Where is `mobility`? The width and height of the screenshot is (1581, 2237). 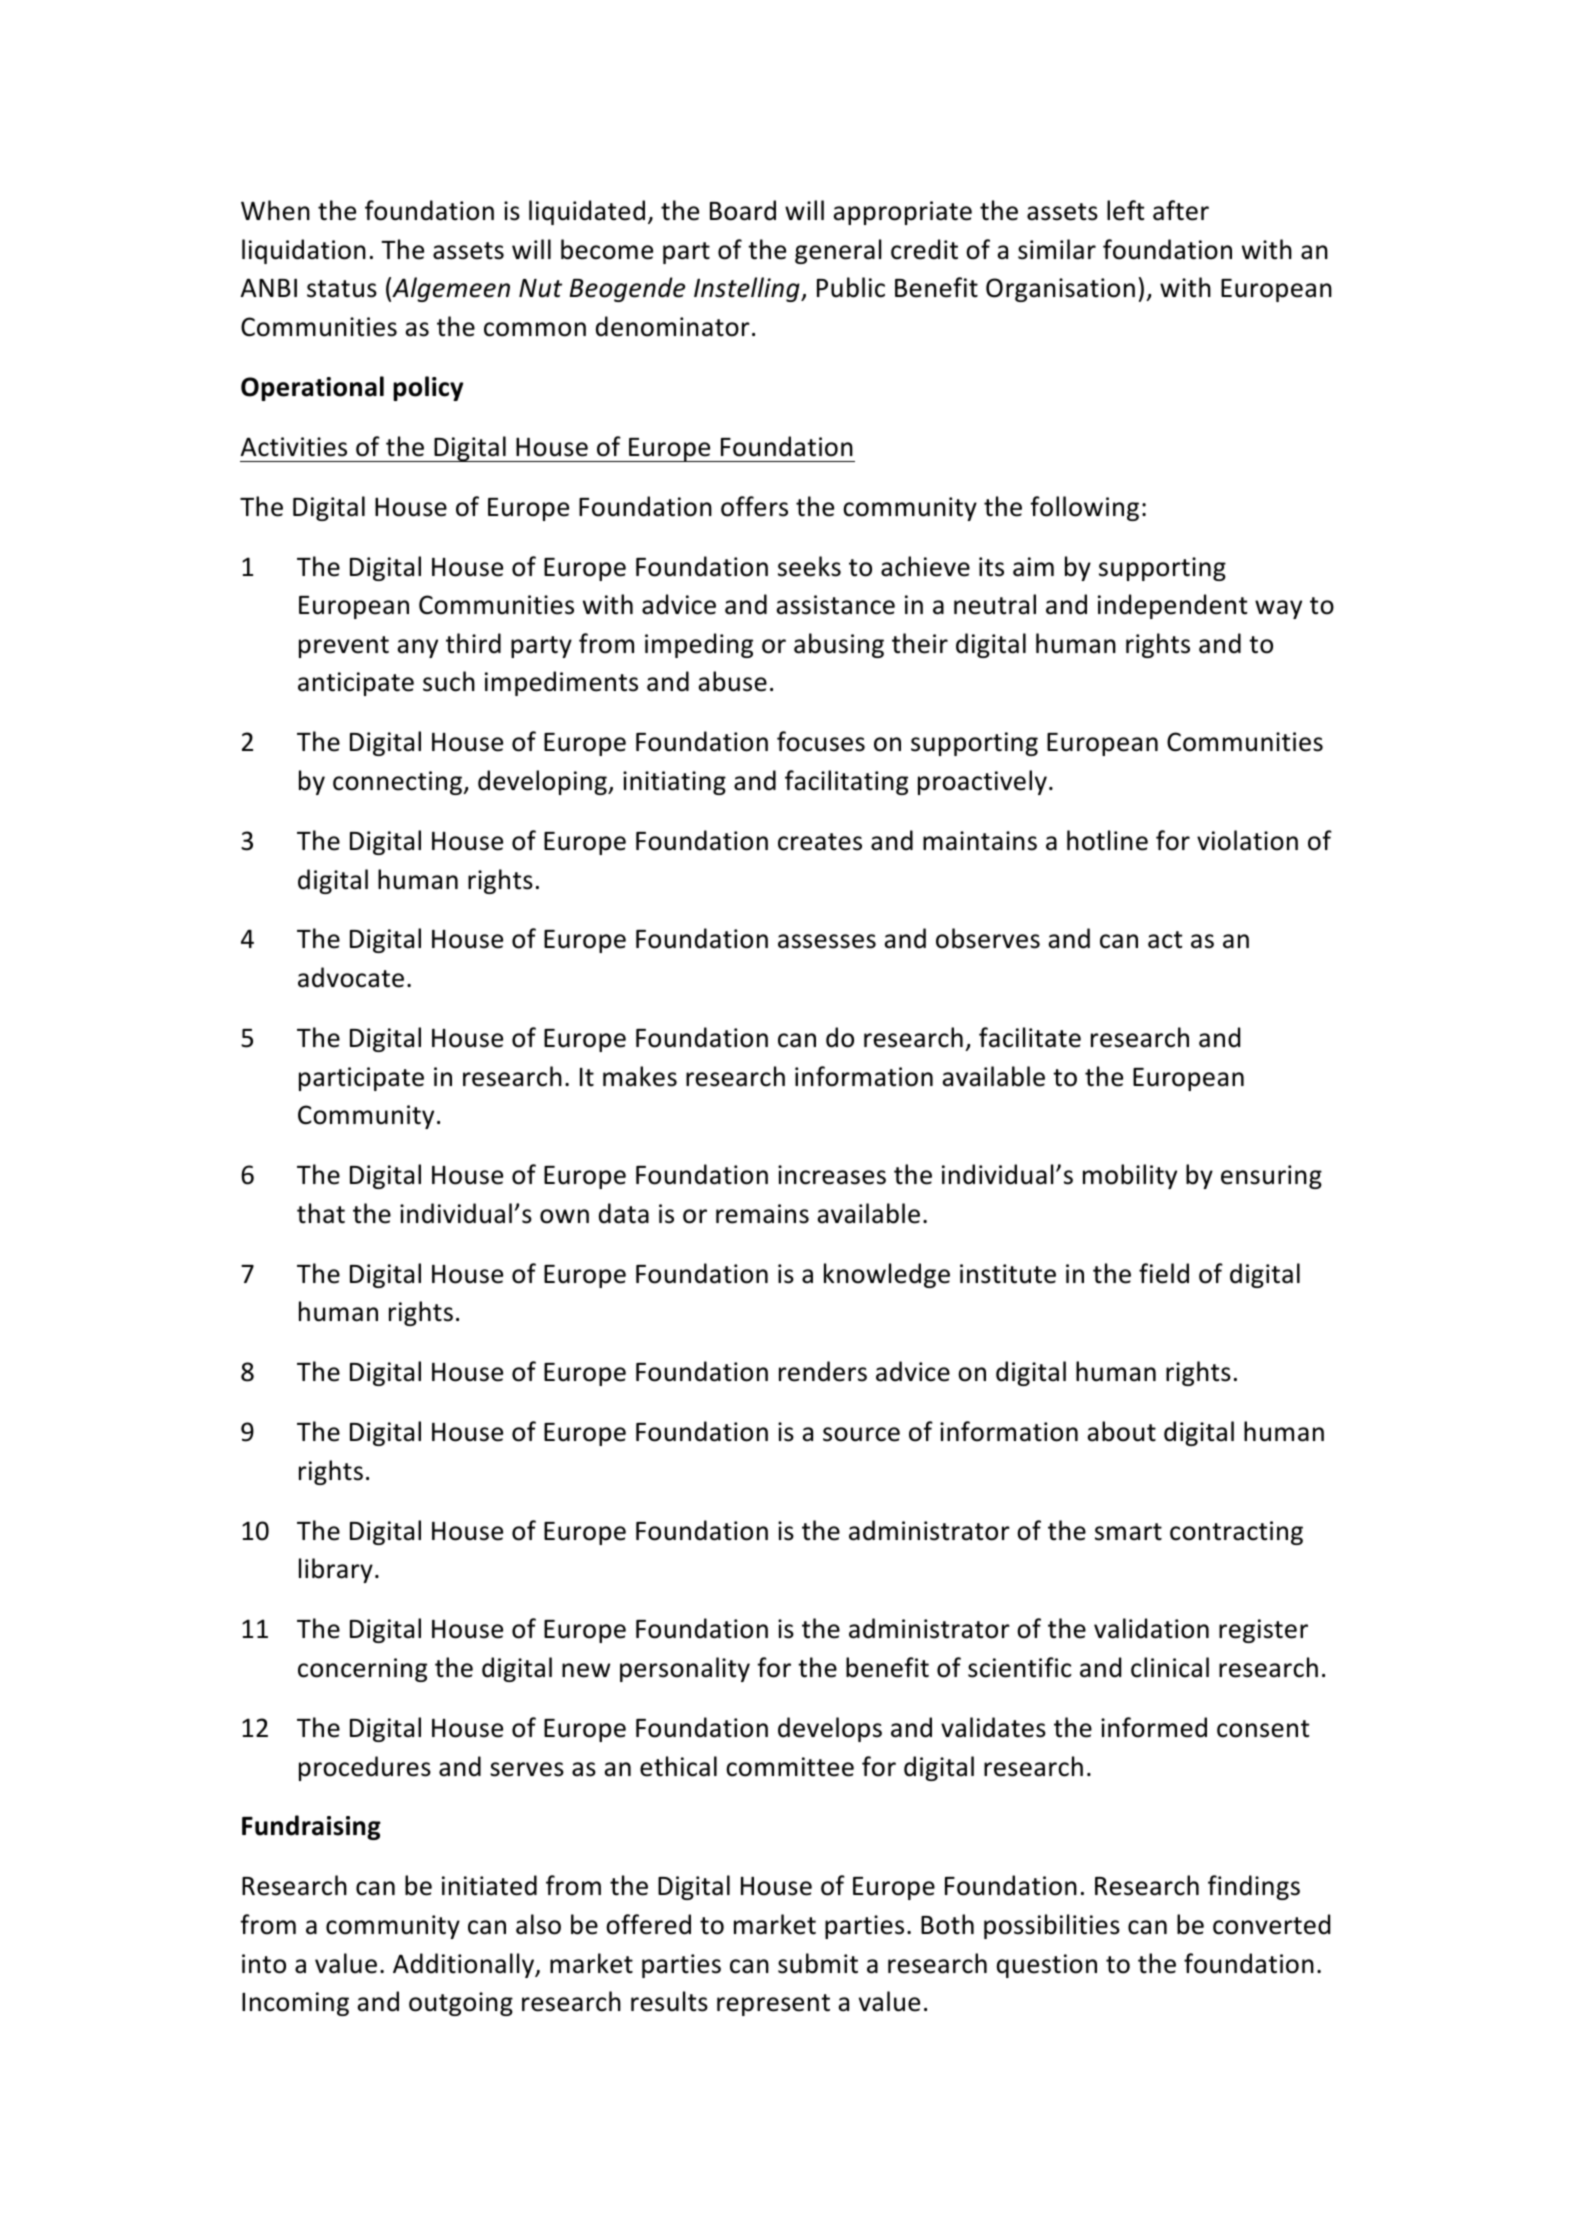
mobility is located at coordinates (1130, 1176).
